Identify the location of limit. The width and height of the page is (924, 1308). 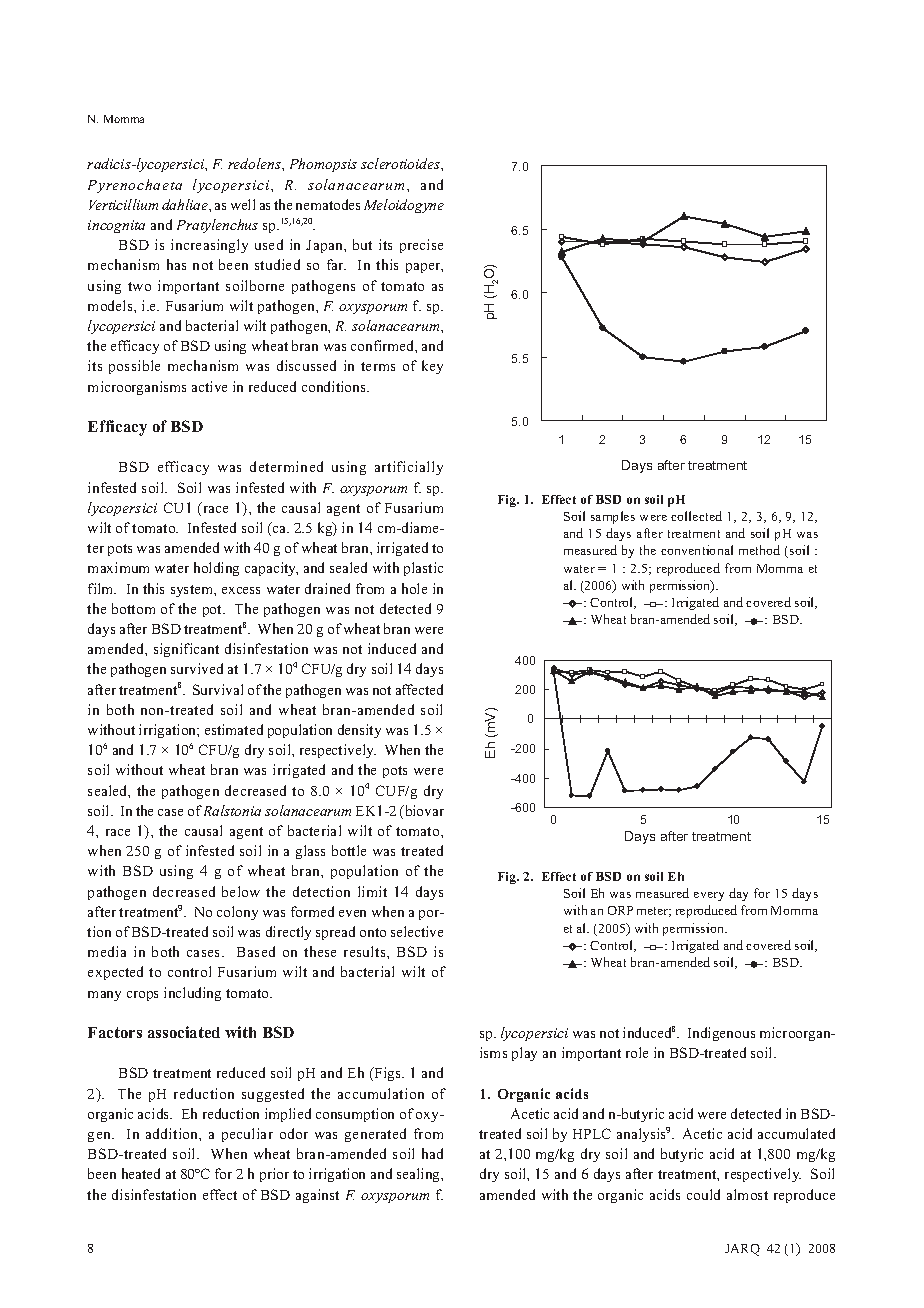
(372, 891).
